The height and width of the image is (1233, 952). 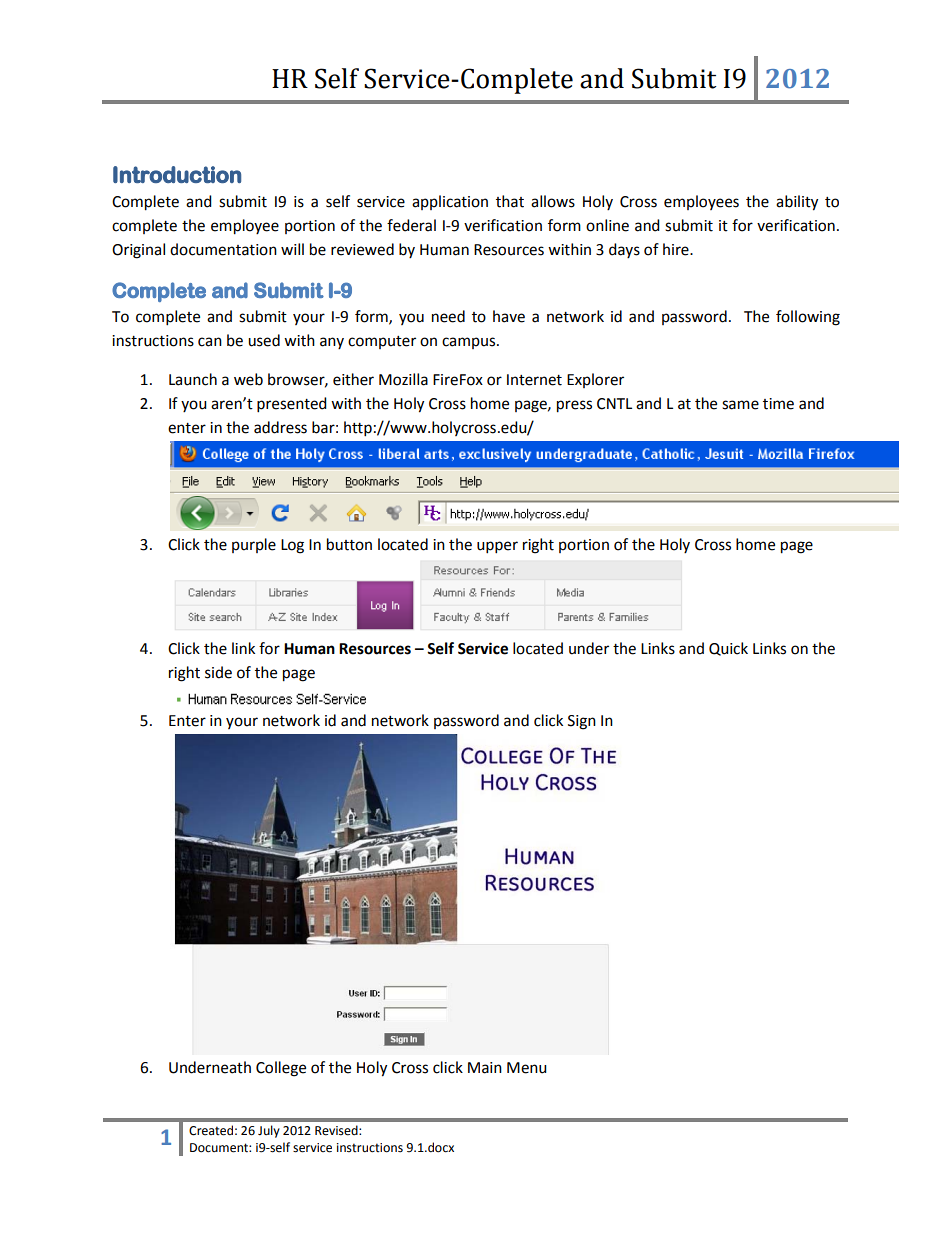 What do you see at coordinates (797, 203) in the image?
I see `ability` at bounding box center [797, 203].
